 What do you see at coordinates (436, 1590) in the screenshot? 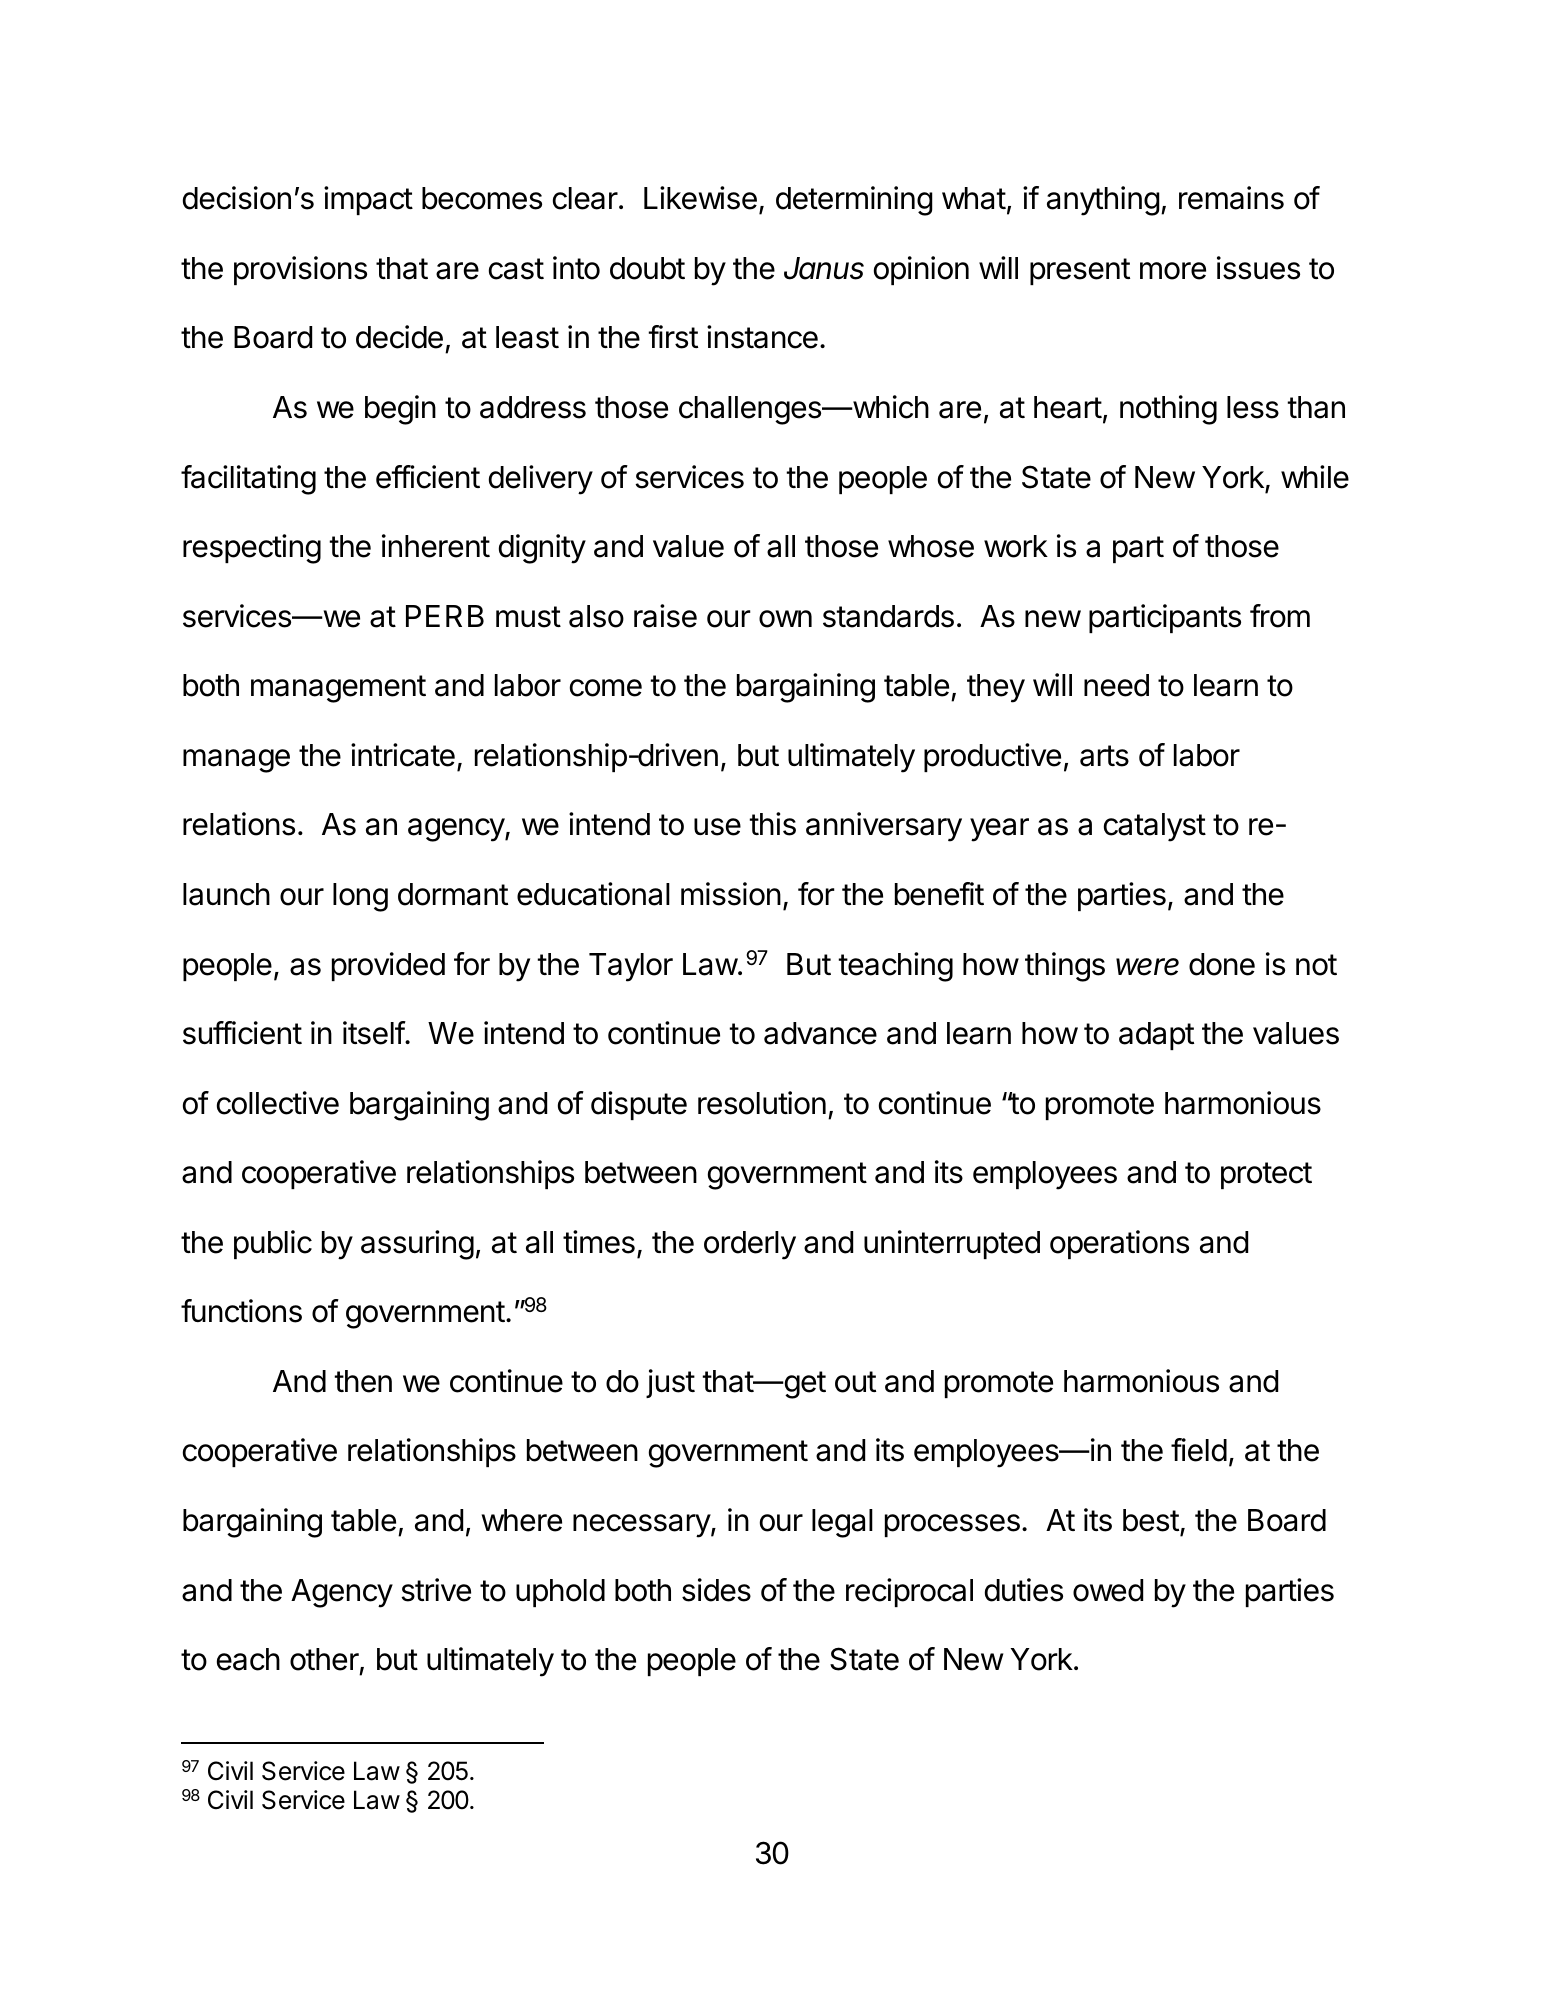
I see `strive` at bounding box center [436, 1590].
